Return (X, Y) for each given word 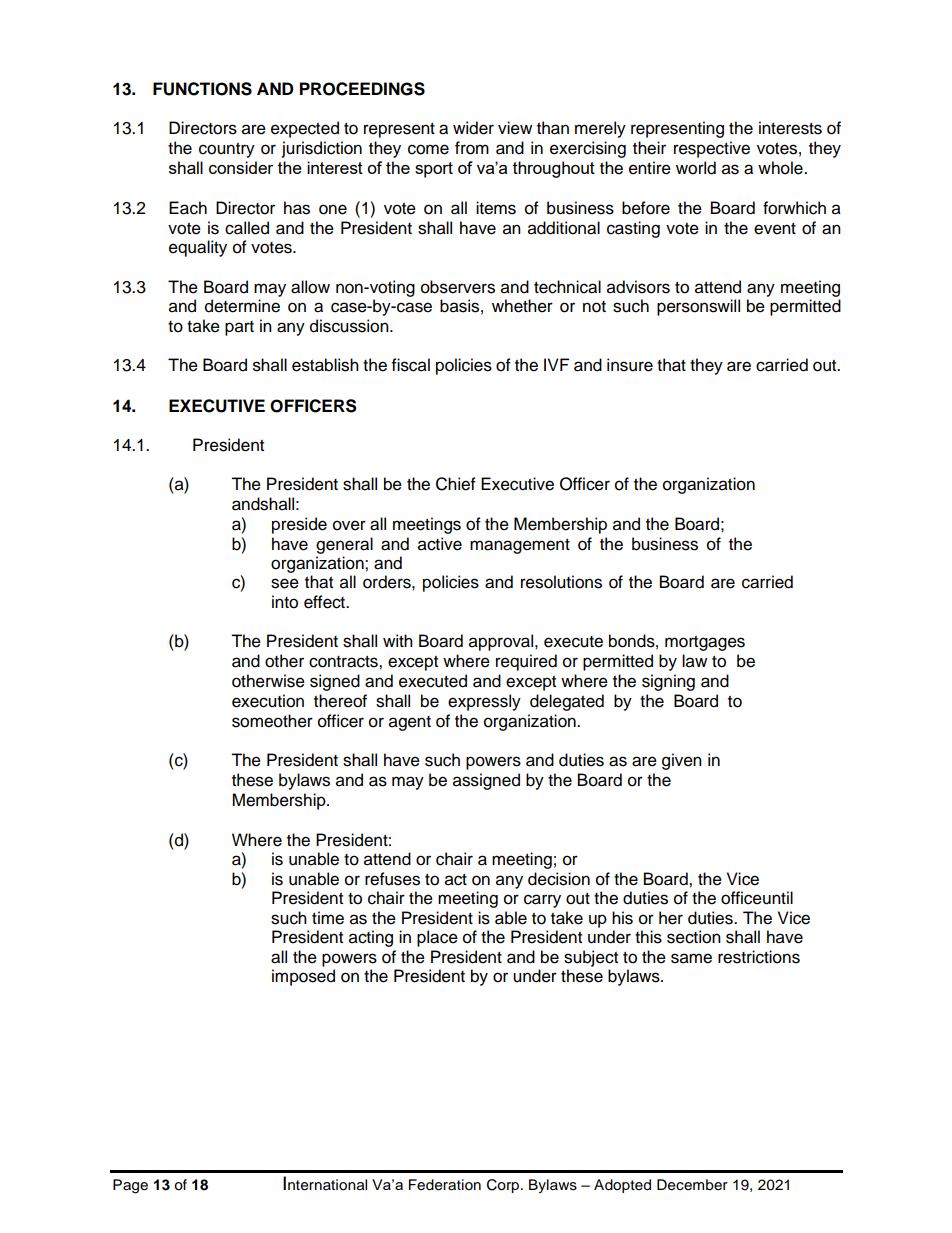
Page (130, 1186)
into (285, 602)
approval (502, 642)
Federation (445, 1185)
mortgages (705, 643)
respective (712, 149)
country (227, 150)
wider (473, 128)
